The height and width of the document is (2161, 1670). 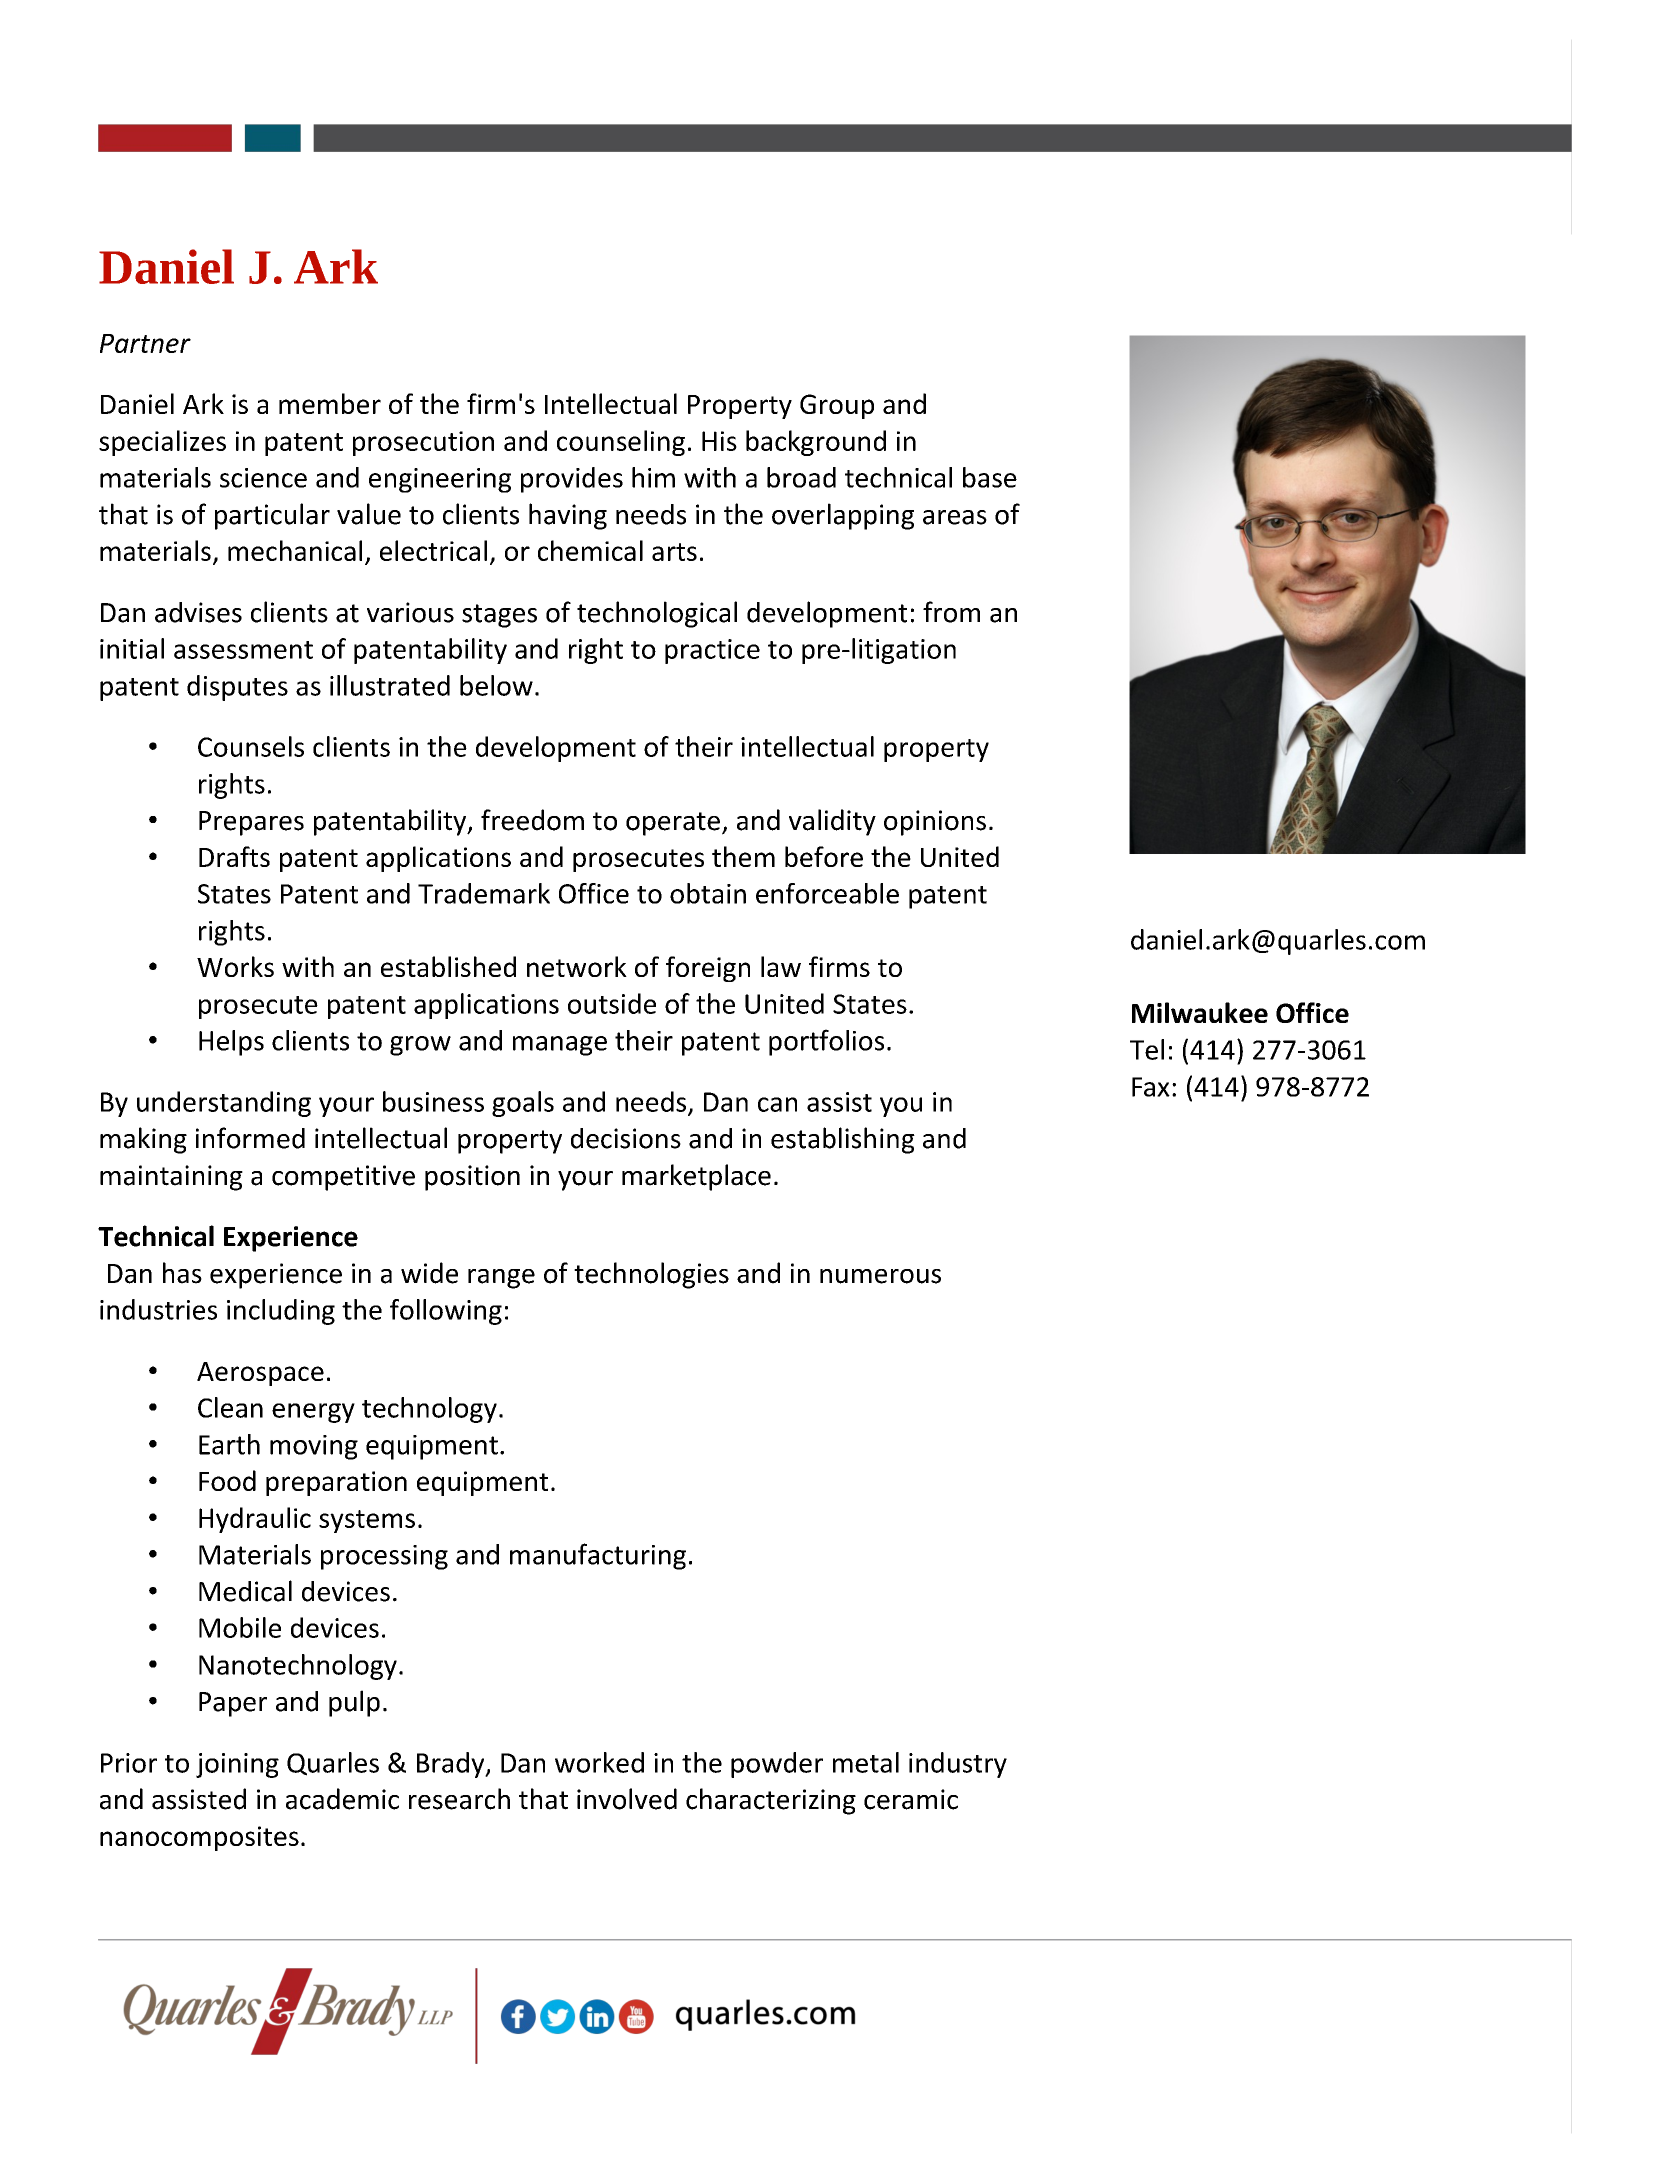 What do you see at coordinates (627, 1799) in the document?
I see `involved` at bounding box center [627, 1799].
